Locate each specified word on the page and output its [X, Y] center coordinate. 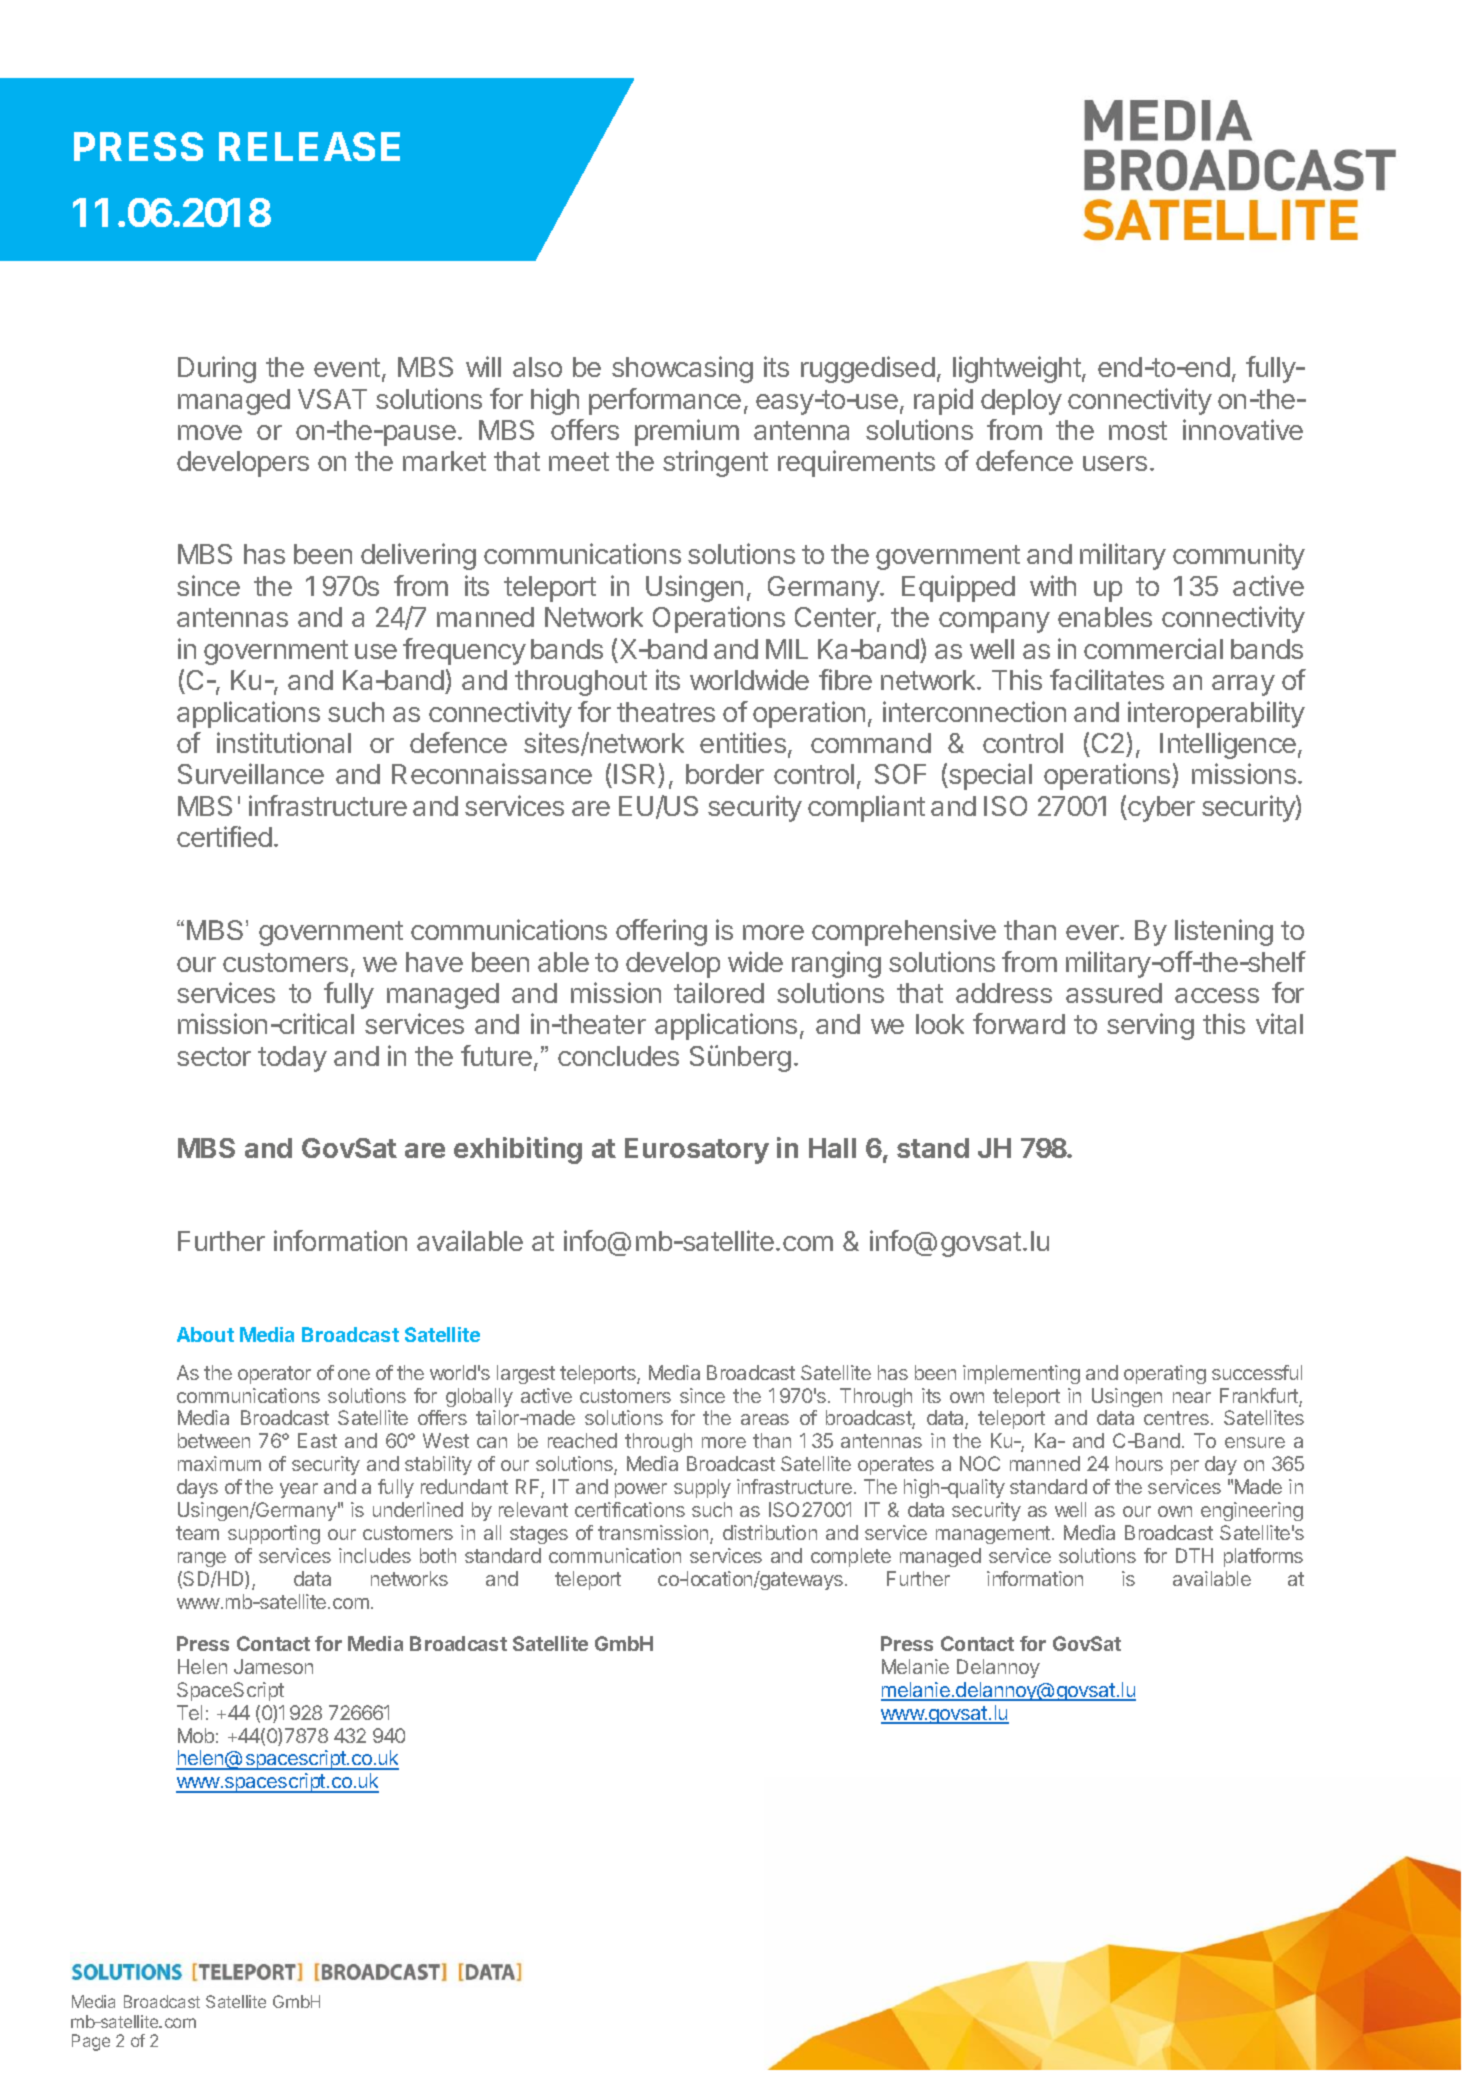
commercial [1153, 648]
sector [214, 1056]
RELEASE [309, 146]
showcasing [682, 369]
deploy [1021, 402]
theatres [666, 712]
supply [702, 1488]
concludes [618, 1056]
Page [91, 2042]
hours [1139, 1463]
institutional [284, 742]
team [197, 1533]
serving [1150, 1026]
